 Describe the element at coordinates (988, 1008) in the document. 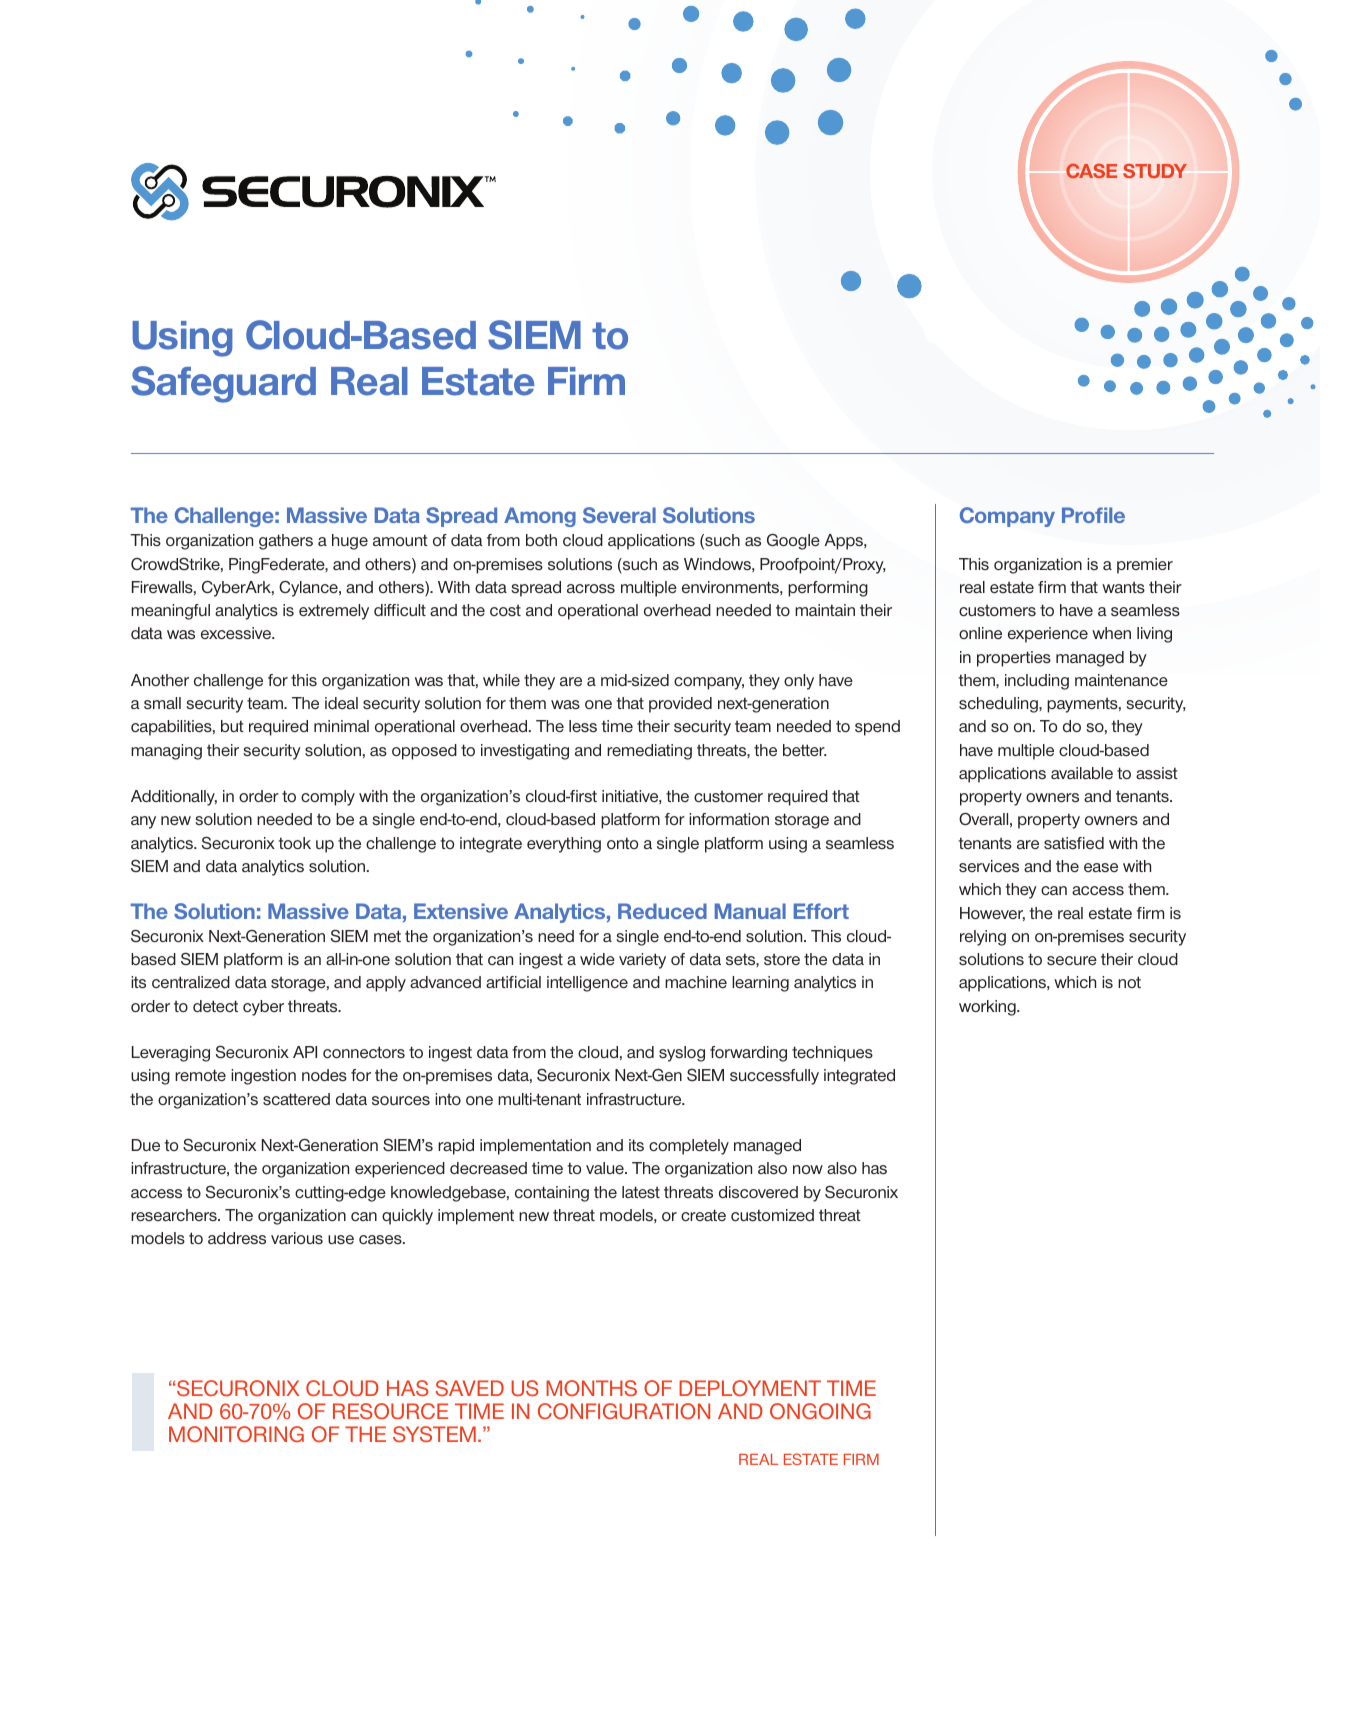

I see `working` at that location.
